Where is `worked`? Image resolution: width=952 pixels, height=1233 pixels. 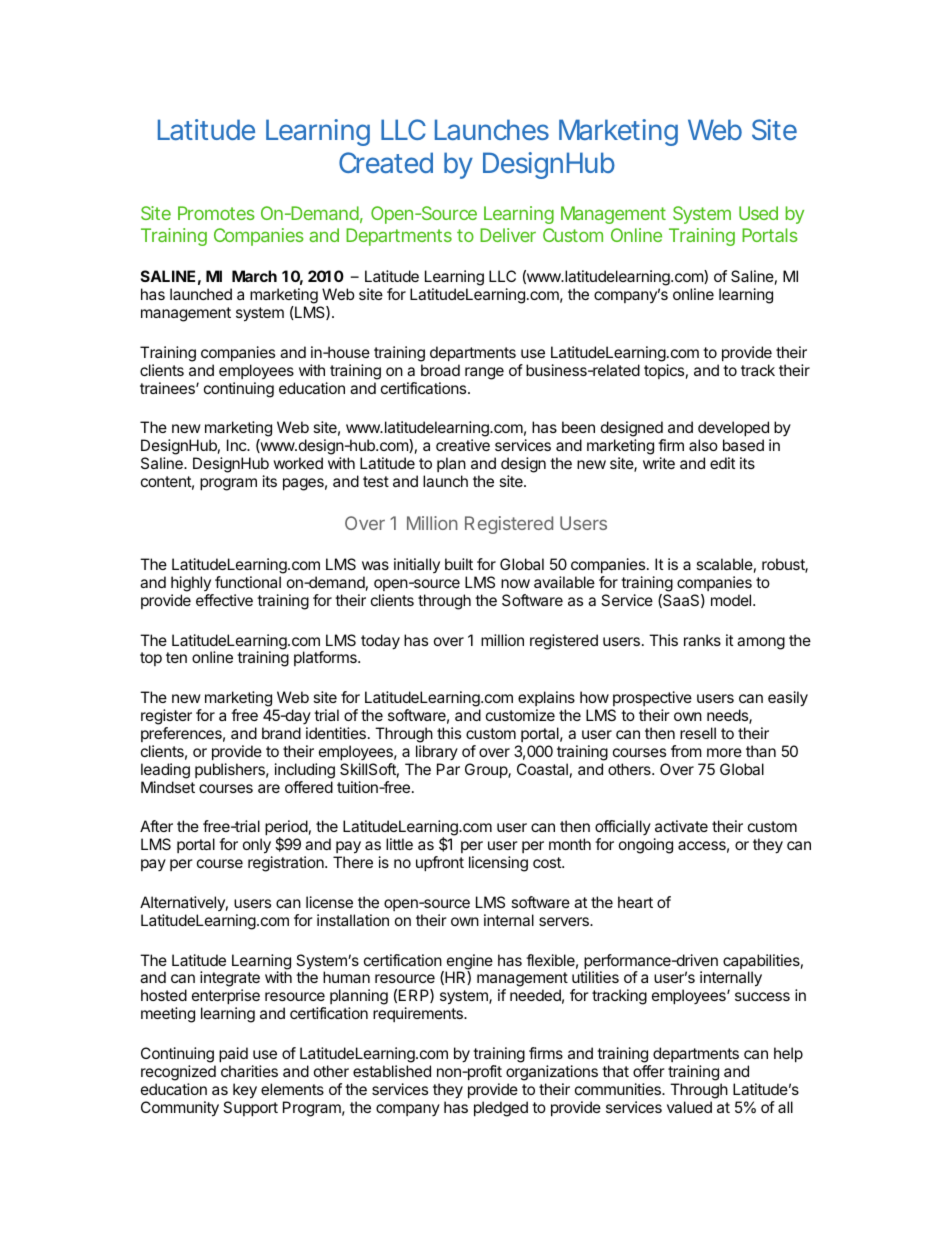 worked is located at coordinates (298, 463).
